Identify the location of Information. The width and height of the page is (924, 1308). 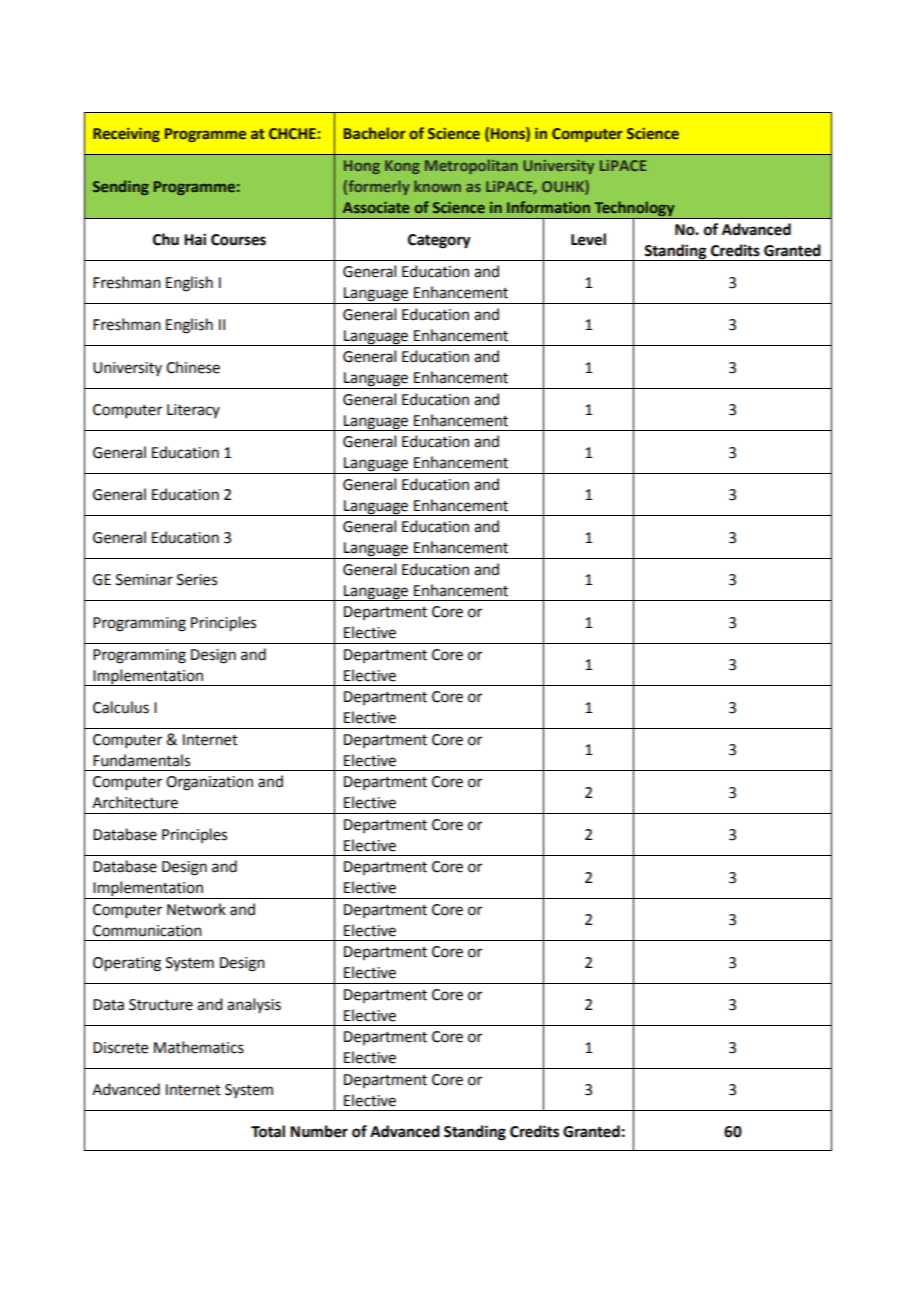
(548, 207).
